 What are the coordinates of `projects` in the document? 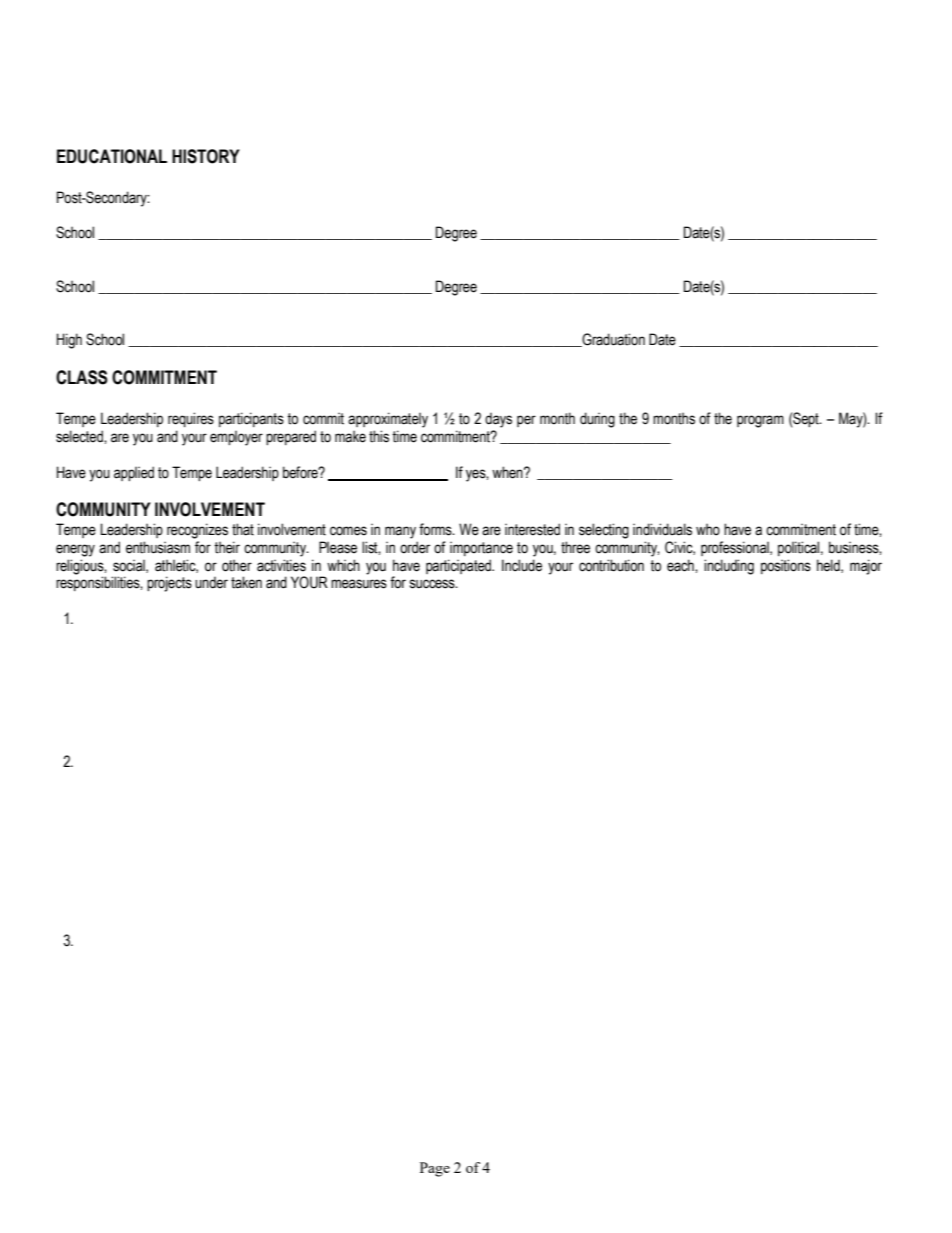 It's located at (169, 584).
